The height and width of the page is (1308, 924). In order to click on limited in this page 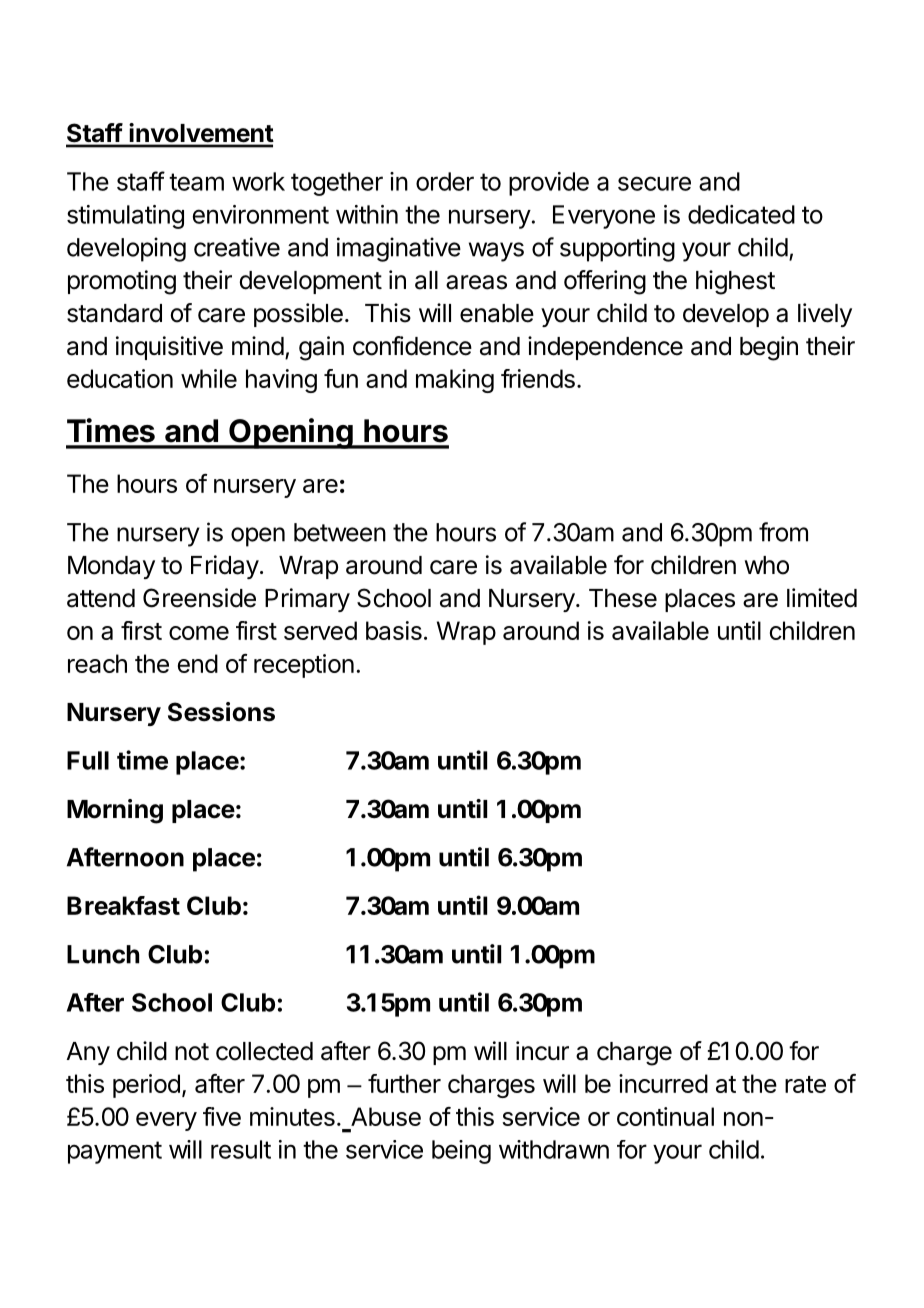, I will do `click(822, 598)`.
